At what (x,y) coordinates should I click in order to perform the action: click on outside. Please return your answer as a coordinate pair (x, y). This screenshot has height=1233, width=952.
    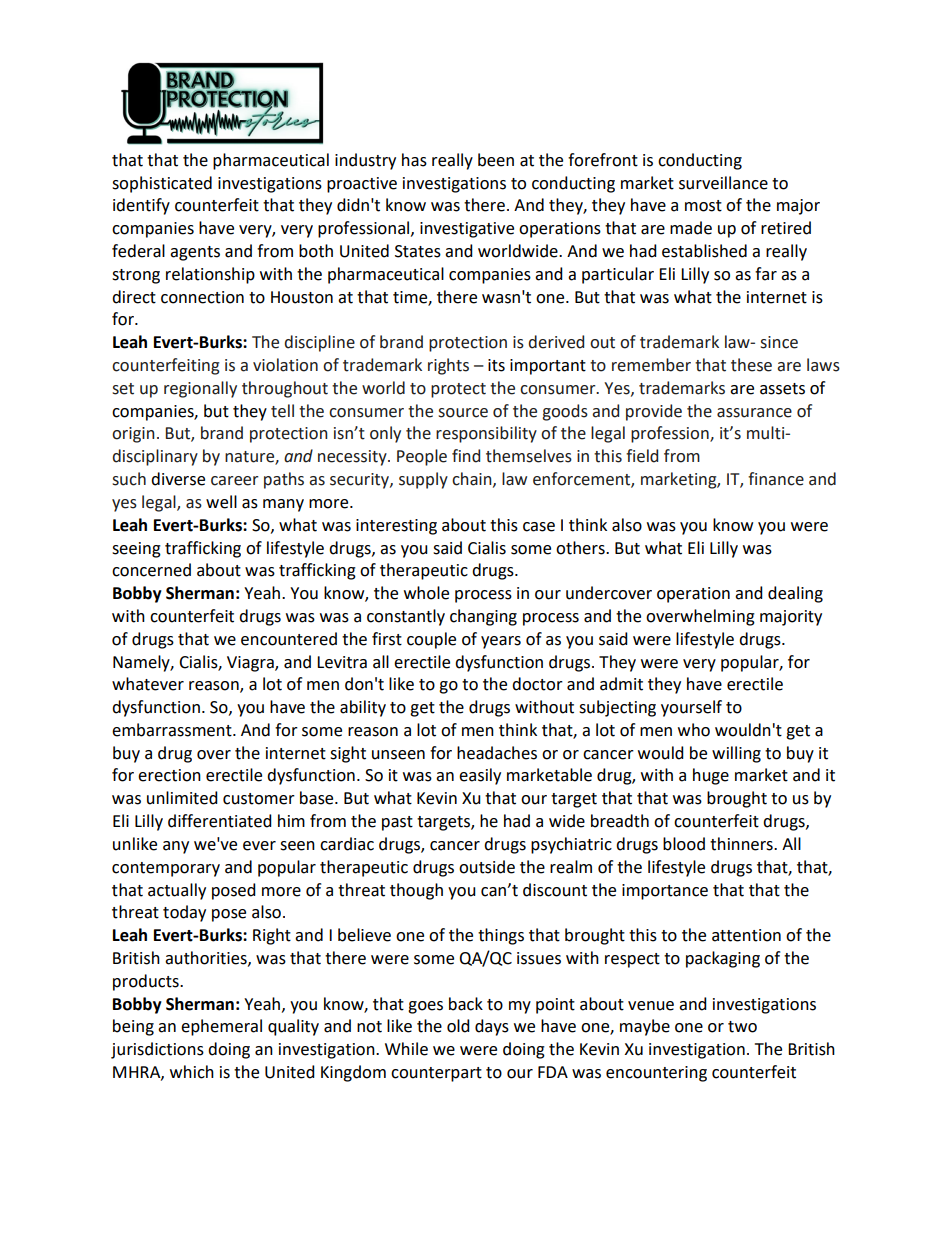
    Looking at the image, I should click on (487, 867).
